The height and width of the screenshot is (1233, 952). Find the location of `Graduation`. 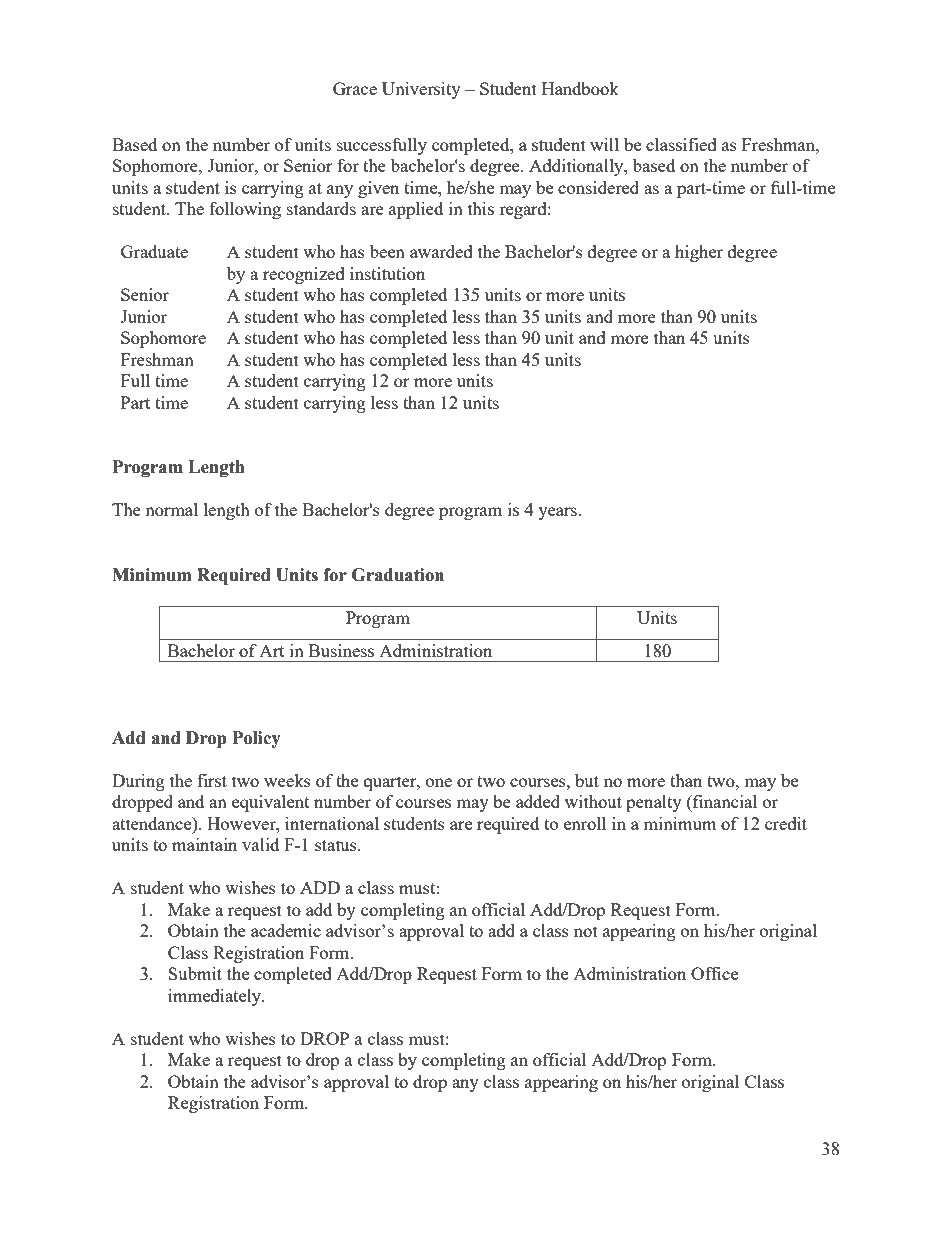

Graduation is located at coordinates (398, 575).
